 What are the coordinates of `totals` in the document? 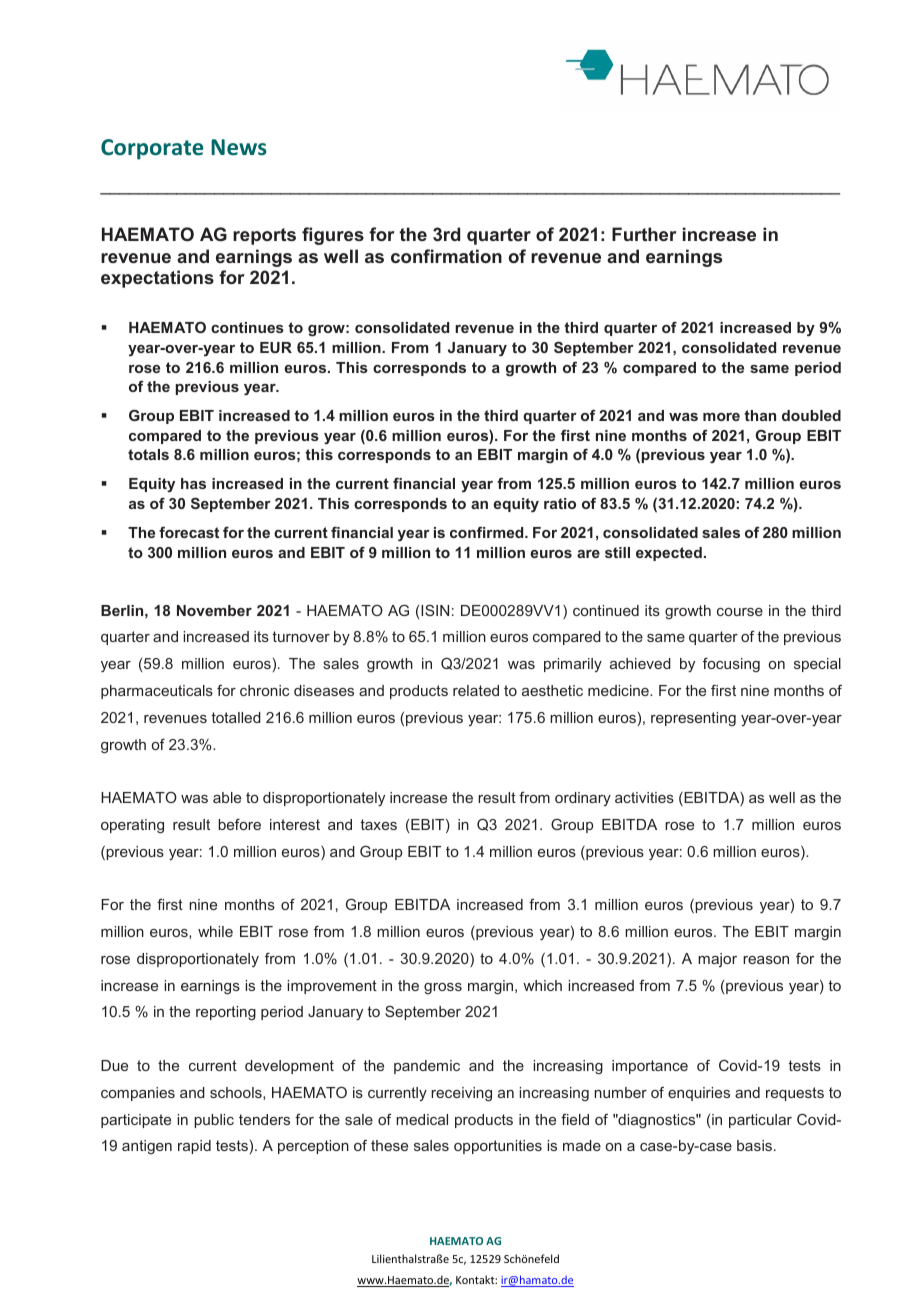 It's located at (148, 454).
